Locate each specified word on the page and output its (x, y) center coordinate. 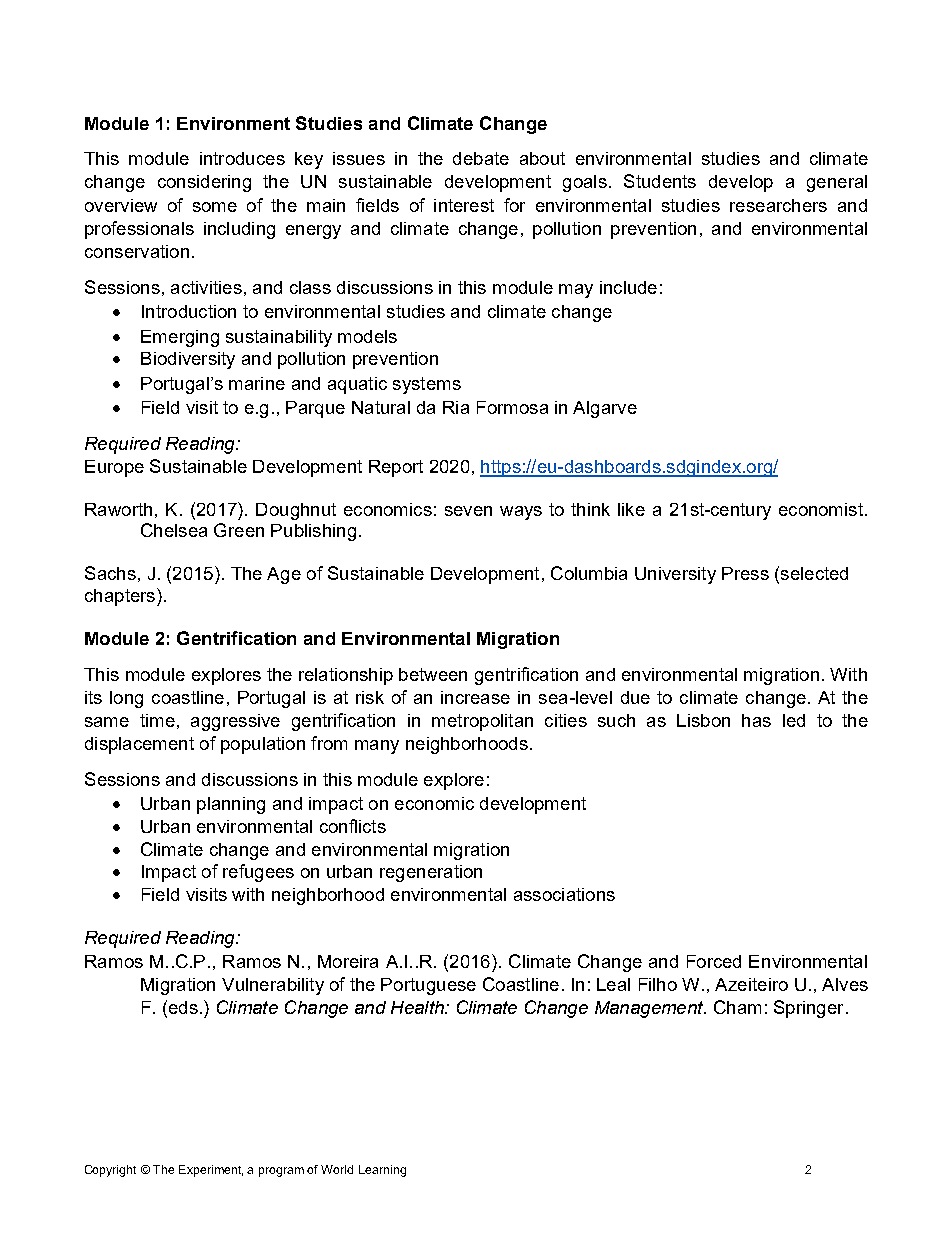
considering (204, 183)
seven (468, 511)
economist (821, 509)
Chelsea (174, 530)
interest (464, 205)
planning (231, 805)
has (756, 720)
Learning (382, 1171)
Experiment (211, 1171)
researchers (778, 205)
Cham (737, 1007)
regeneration (431, 873)
